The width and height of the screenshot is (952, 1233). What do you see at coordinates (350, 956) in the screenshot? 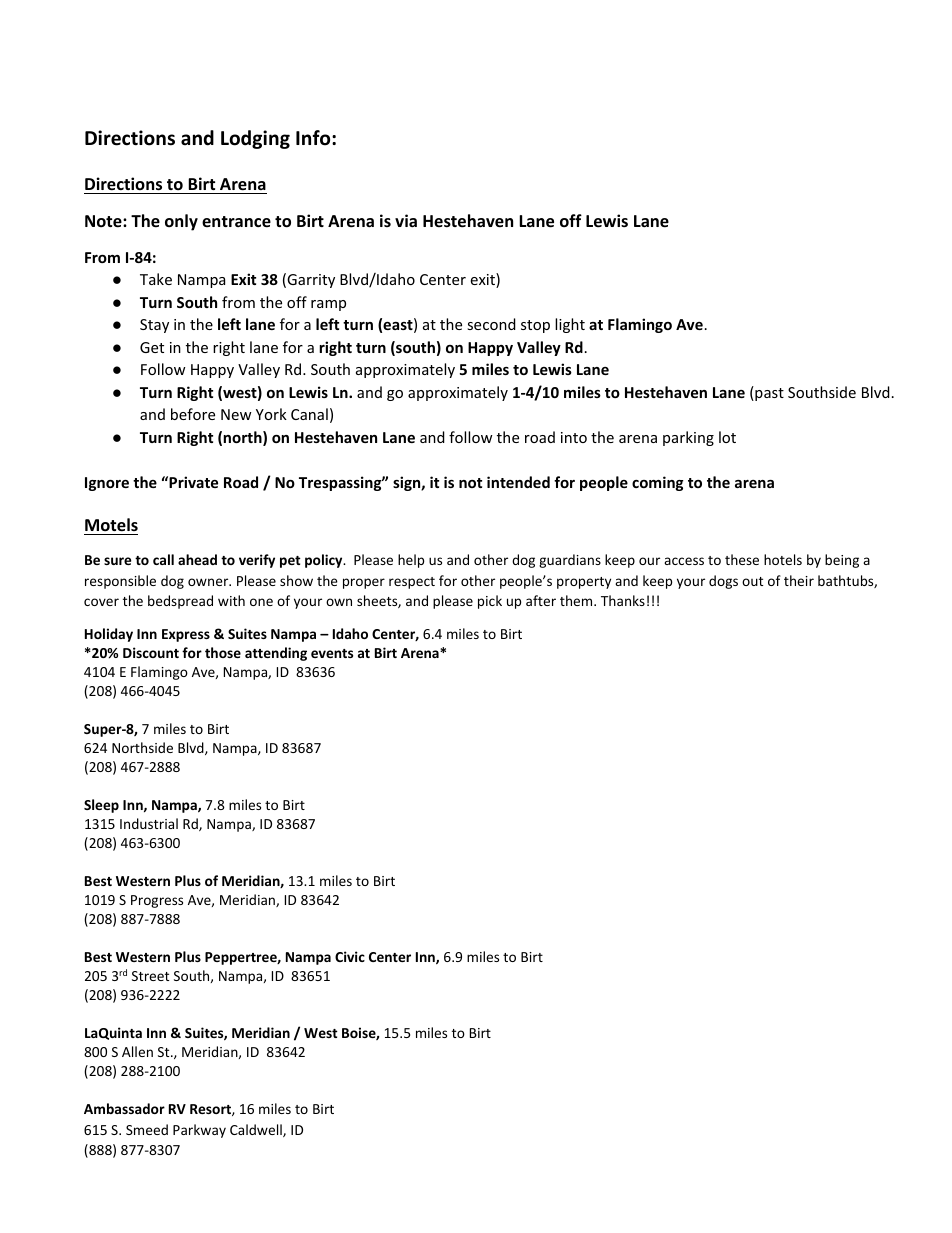
I see `Civic` at bounding box center [350, 956].
